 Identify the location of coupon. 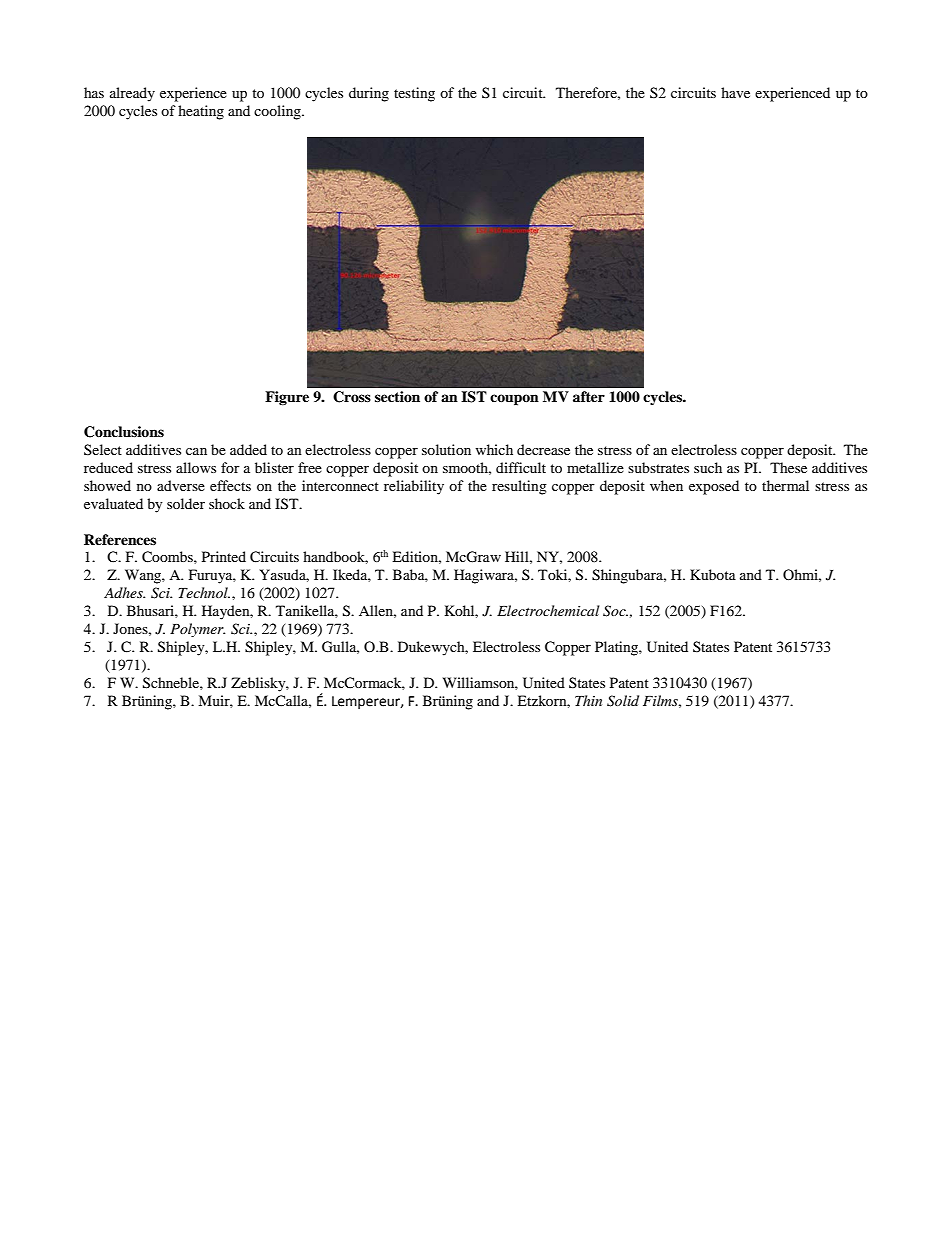
(514, 400).
